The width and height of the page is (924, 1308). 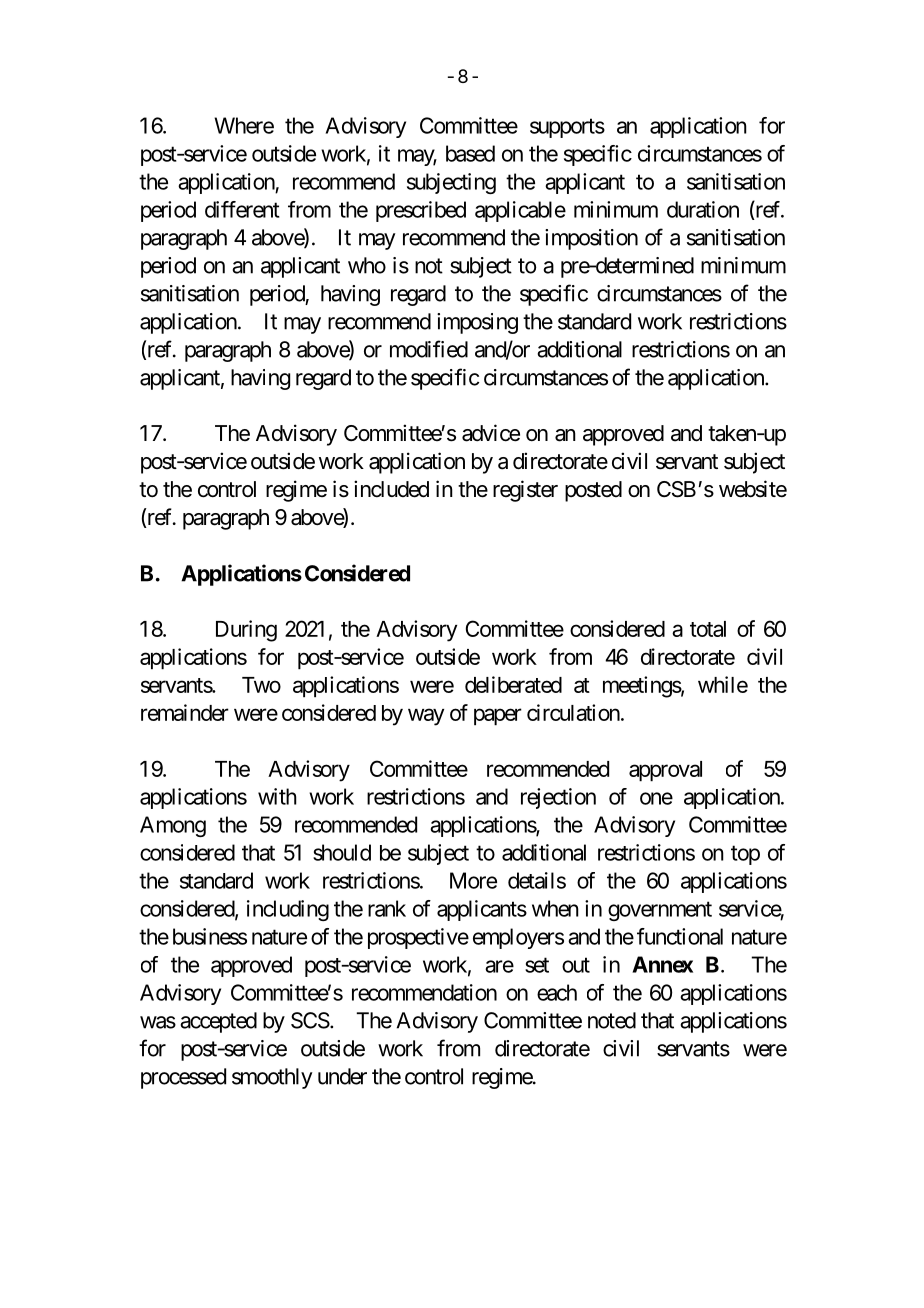 What do you see at coordinates (665, 771) in the page?
I see `approval` at bounding box center [665, 771].
